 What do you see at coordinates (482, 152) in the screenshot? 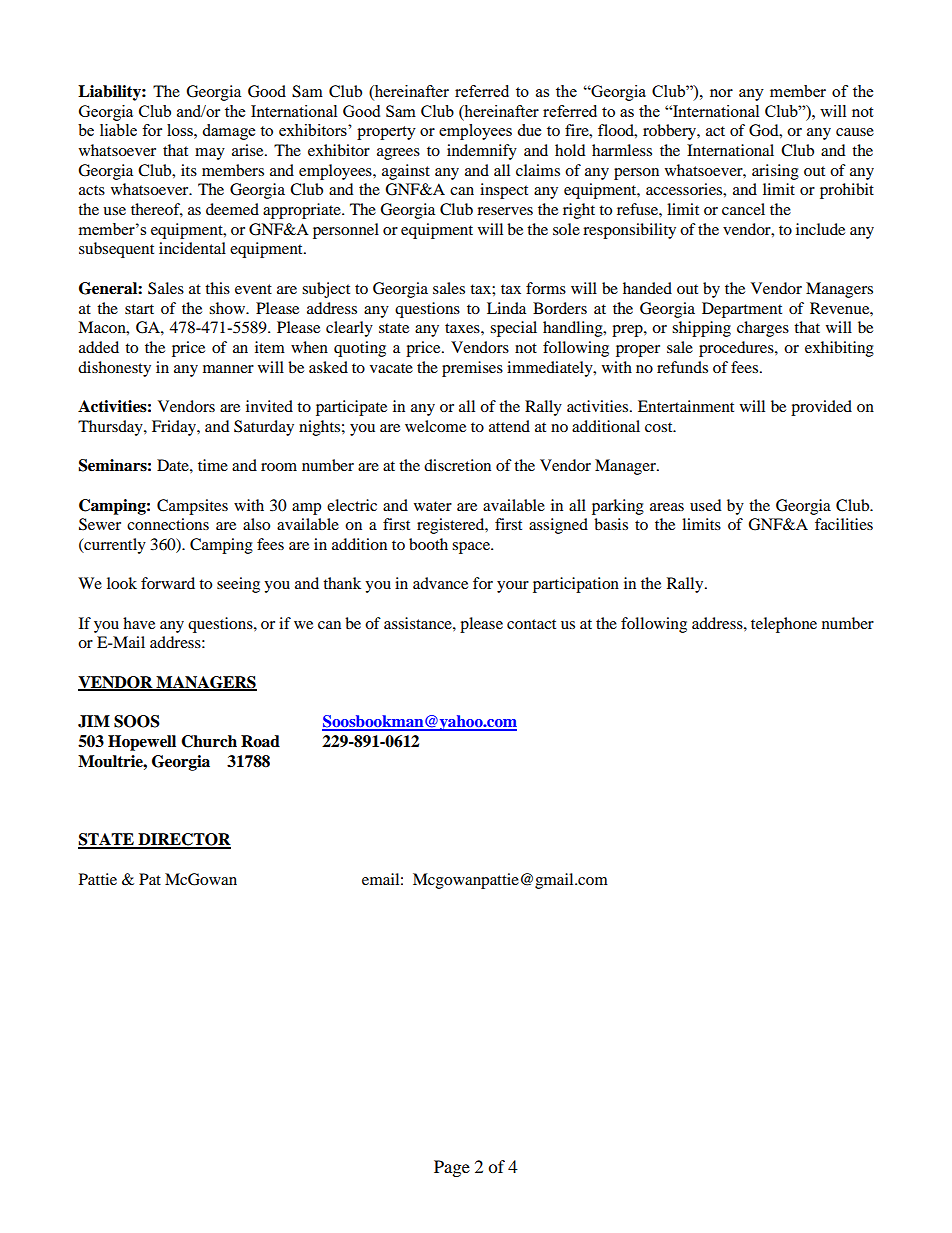
I see `indemnify` at bounding box center [482, 152].
